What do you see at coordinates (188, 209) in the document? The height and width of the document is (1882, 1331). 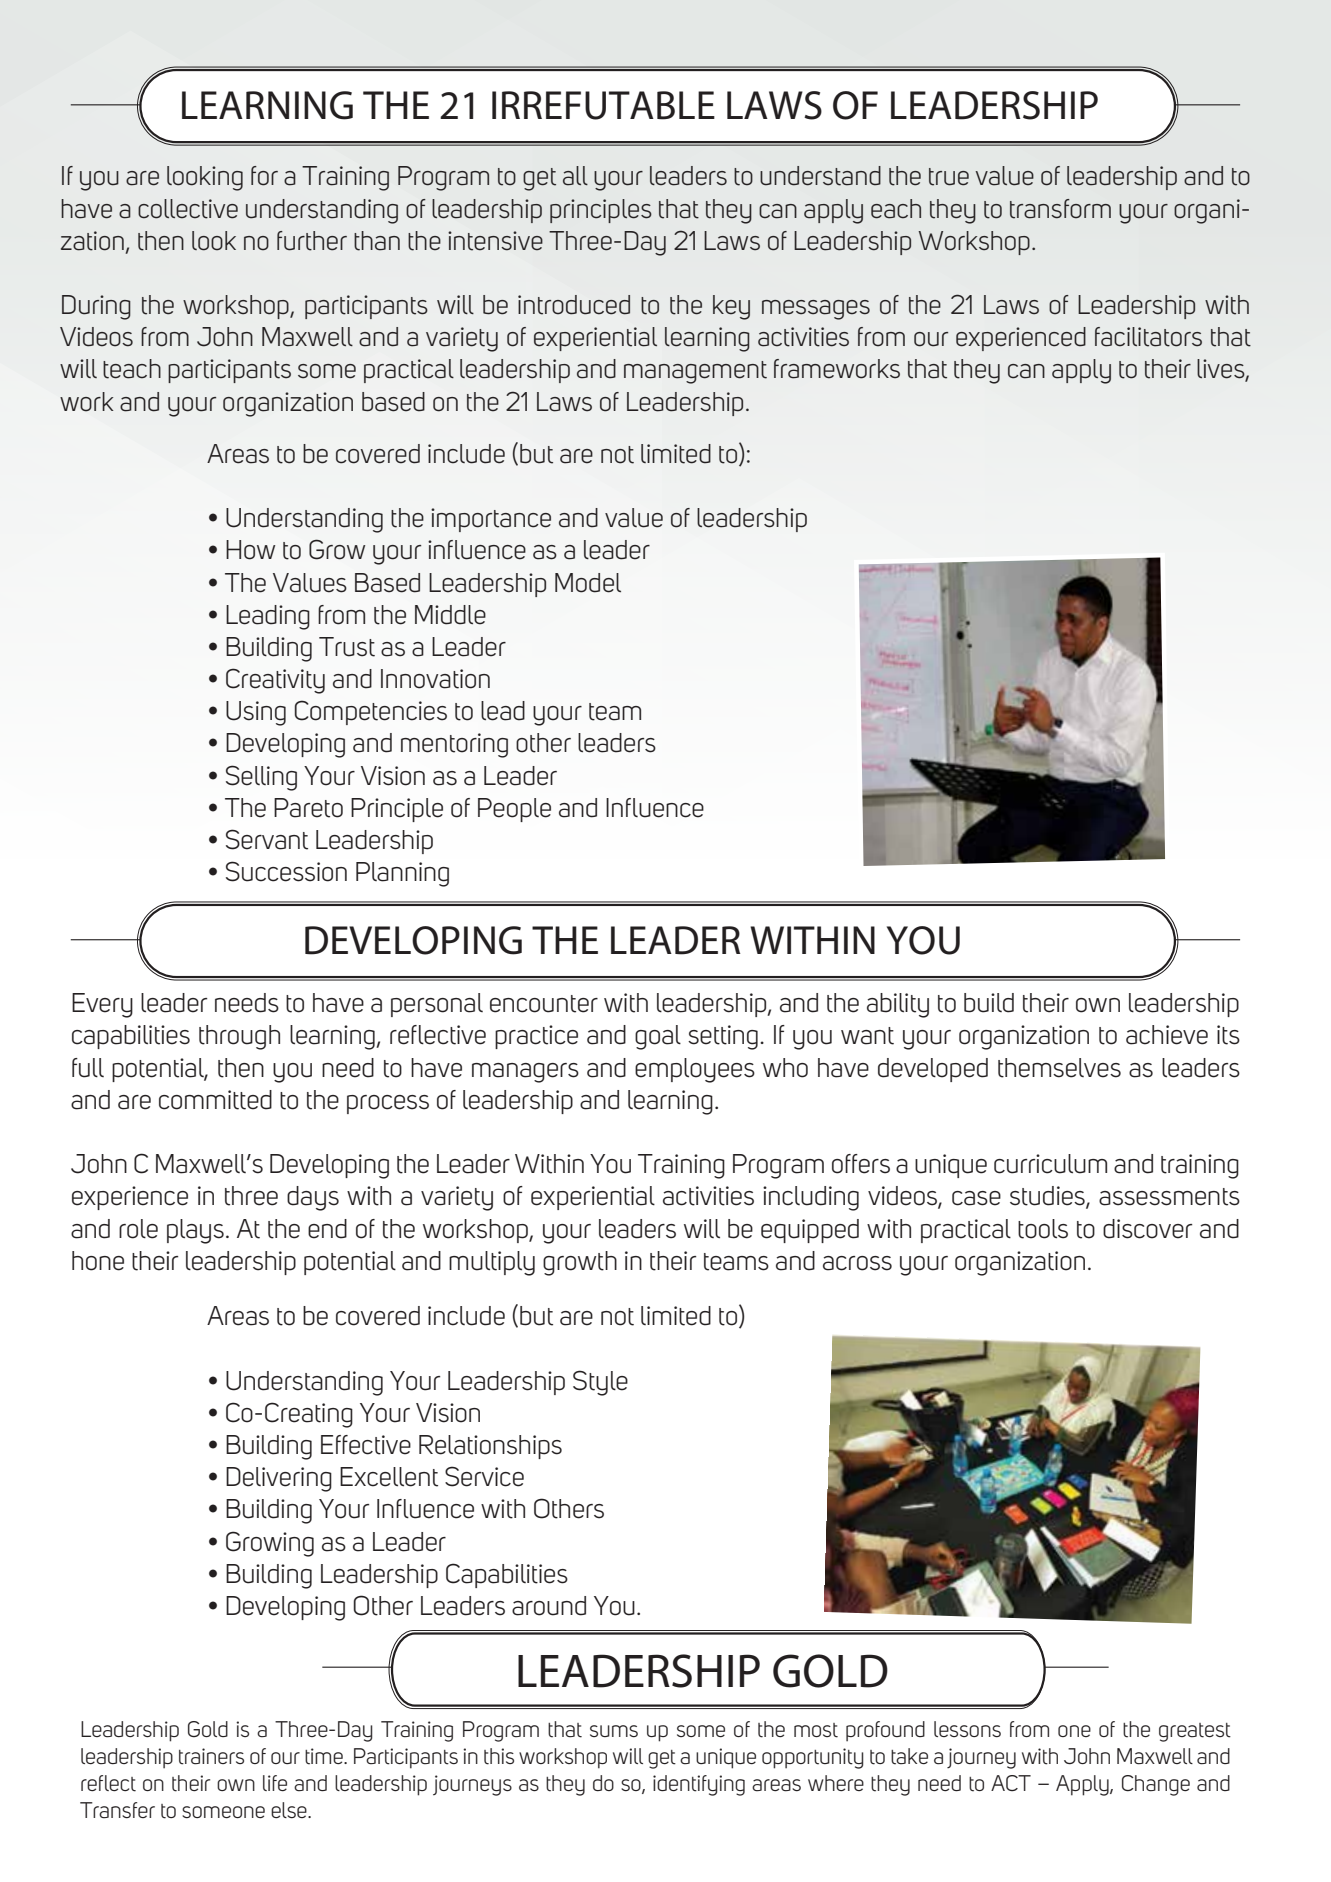 I see `collective` at bounding box center [188, 209].
